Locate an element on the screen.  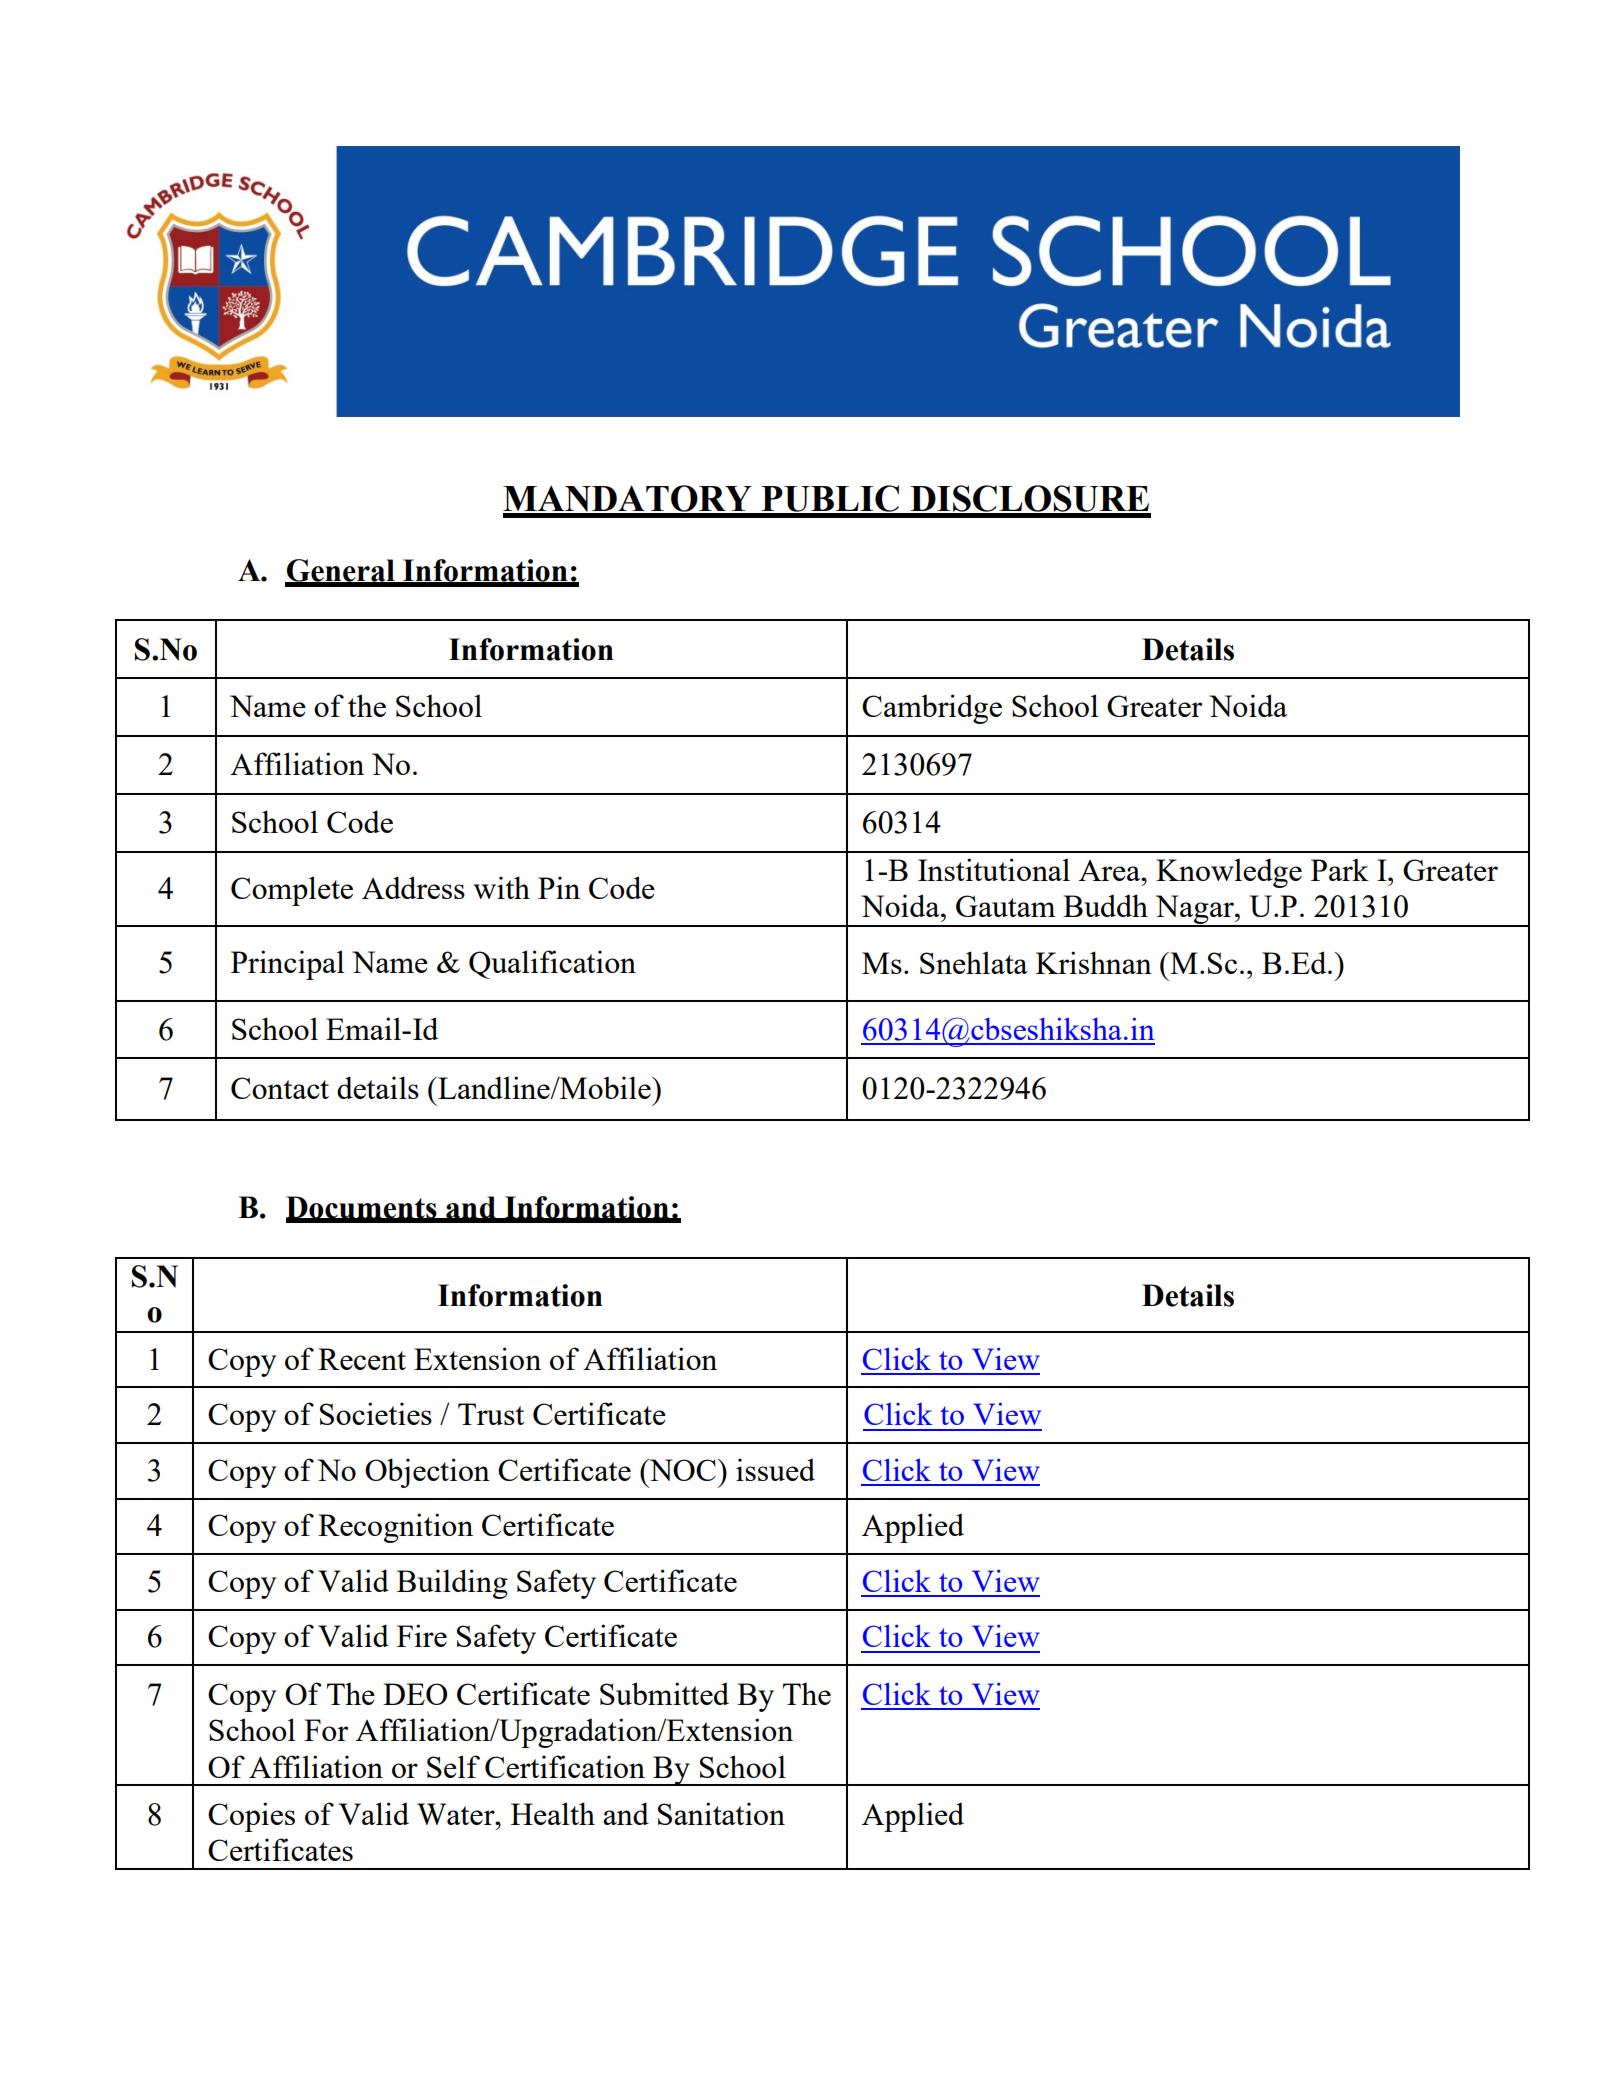
issued is located at coordinates (775, 1469).
